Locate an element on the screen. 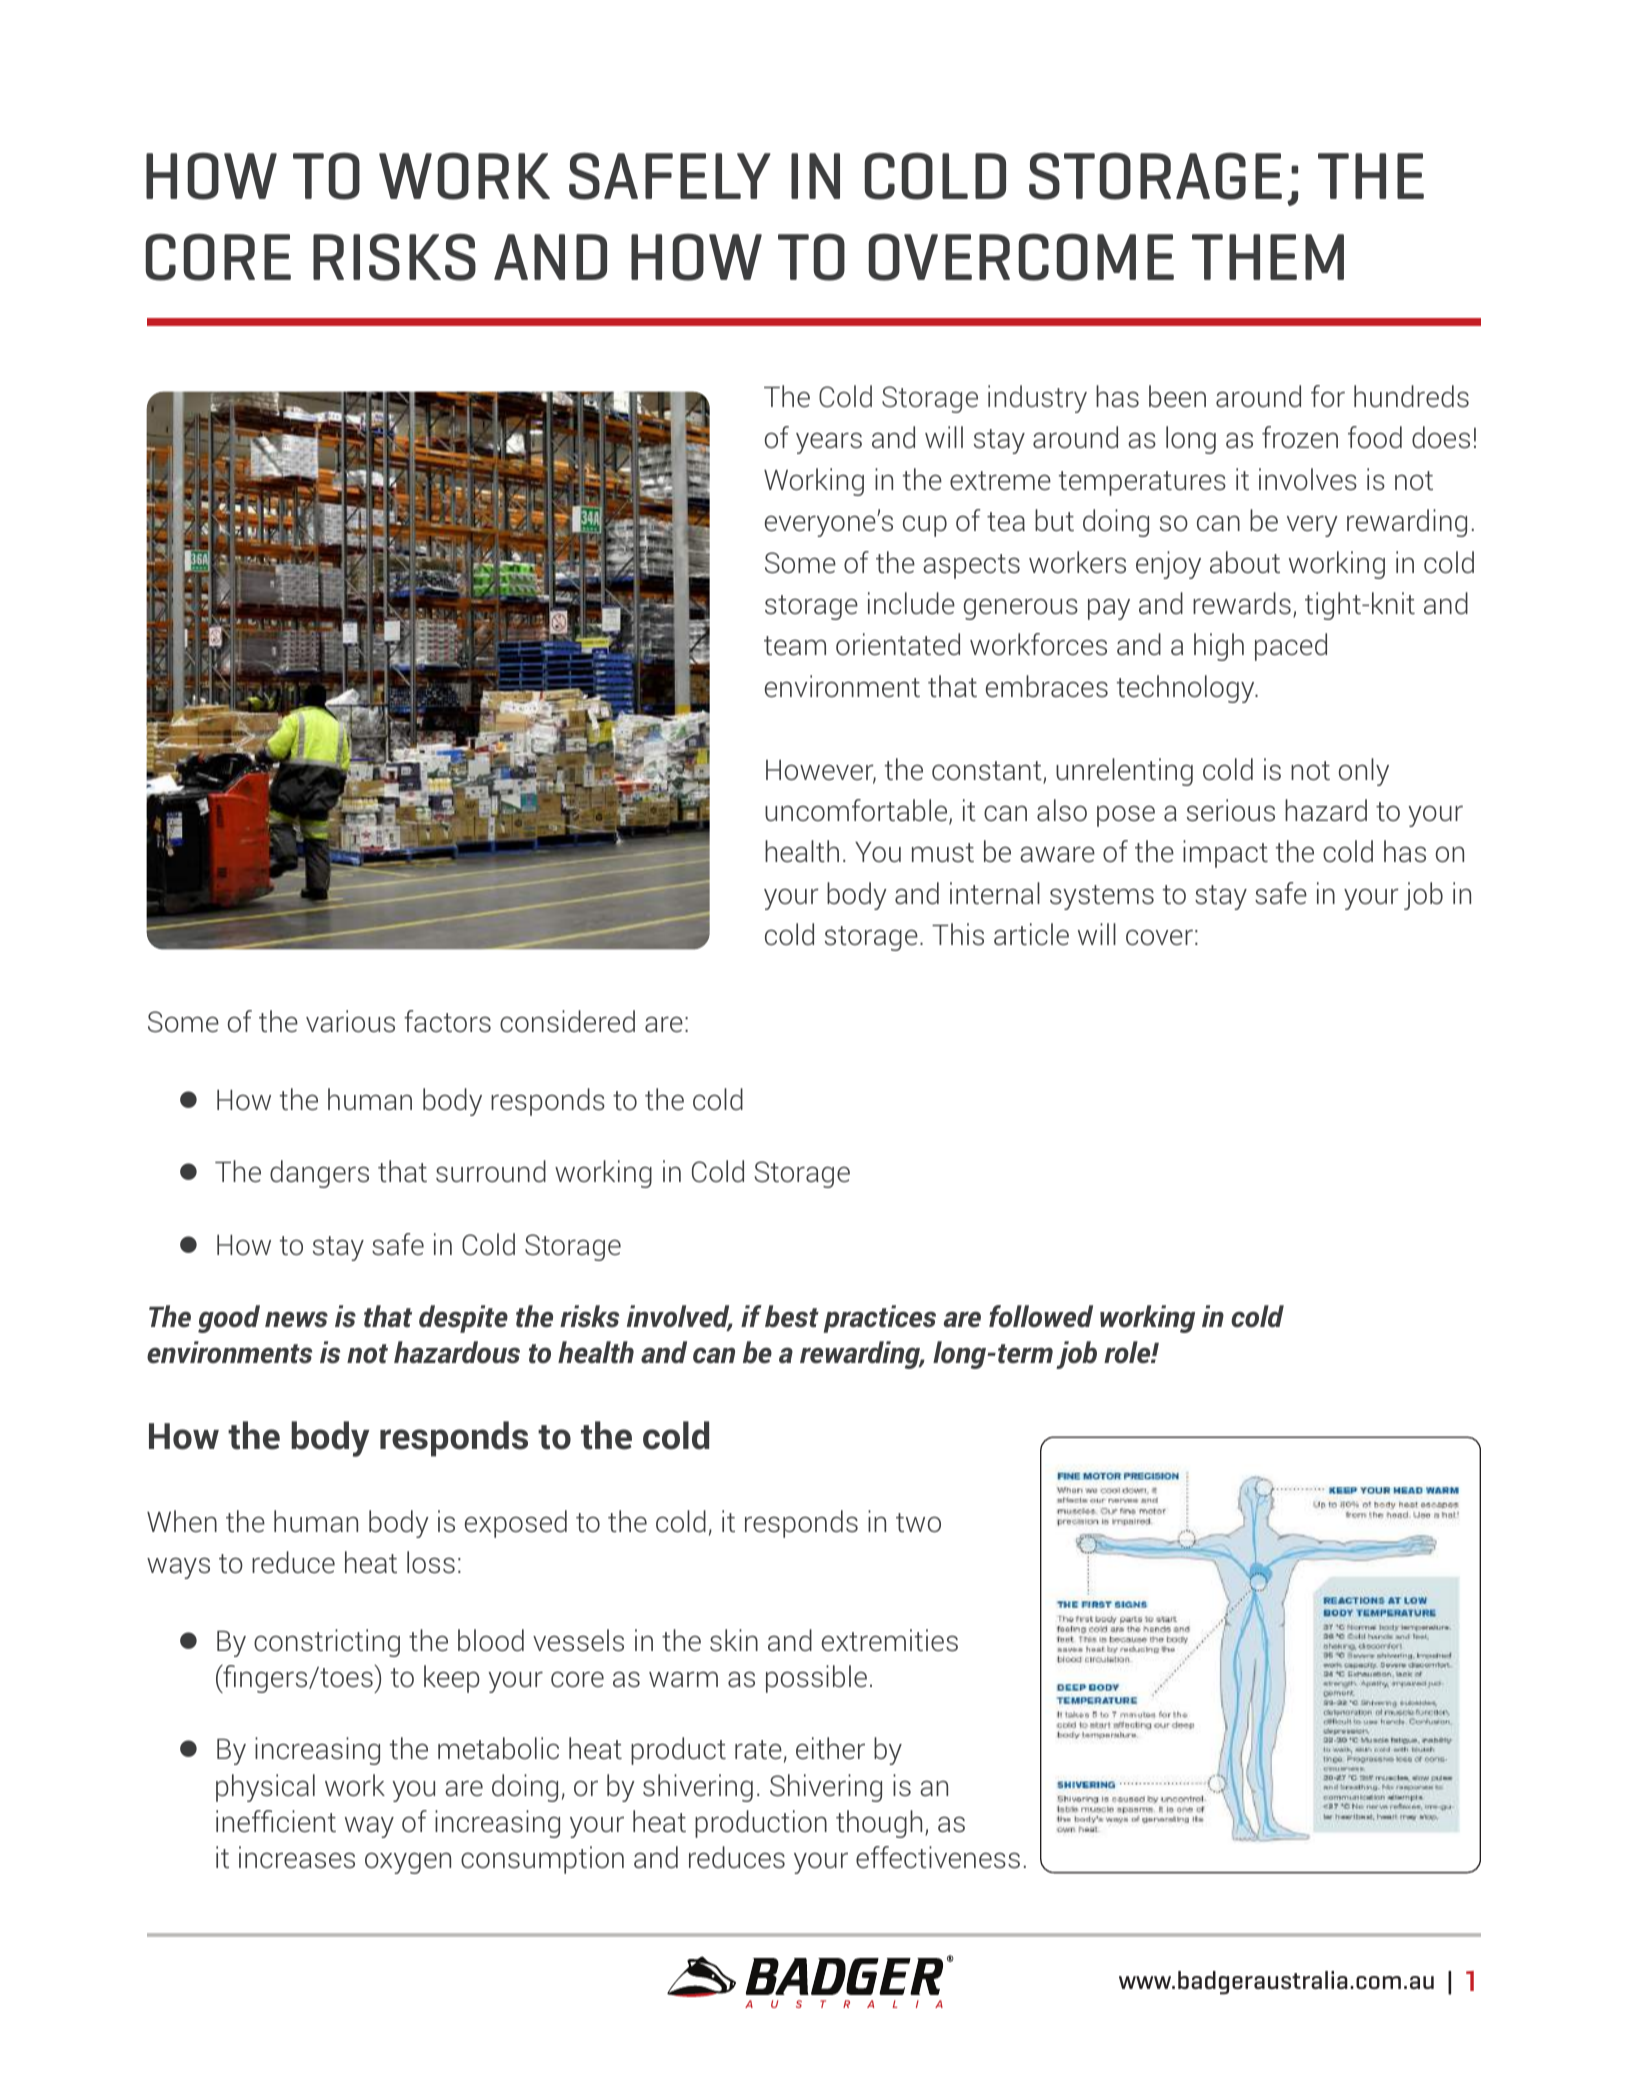 This screenshot has height=2094, width=1628. OVERCOME is located at coordinates (1021, 257).
